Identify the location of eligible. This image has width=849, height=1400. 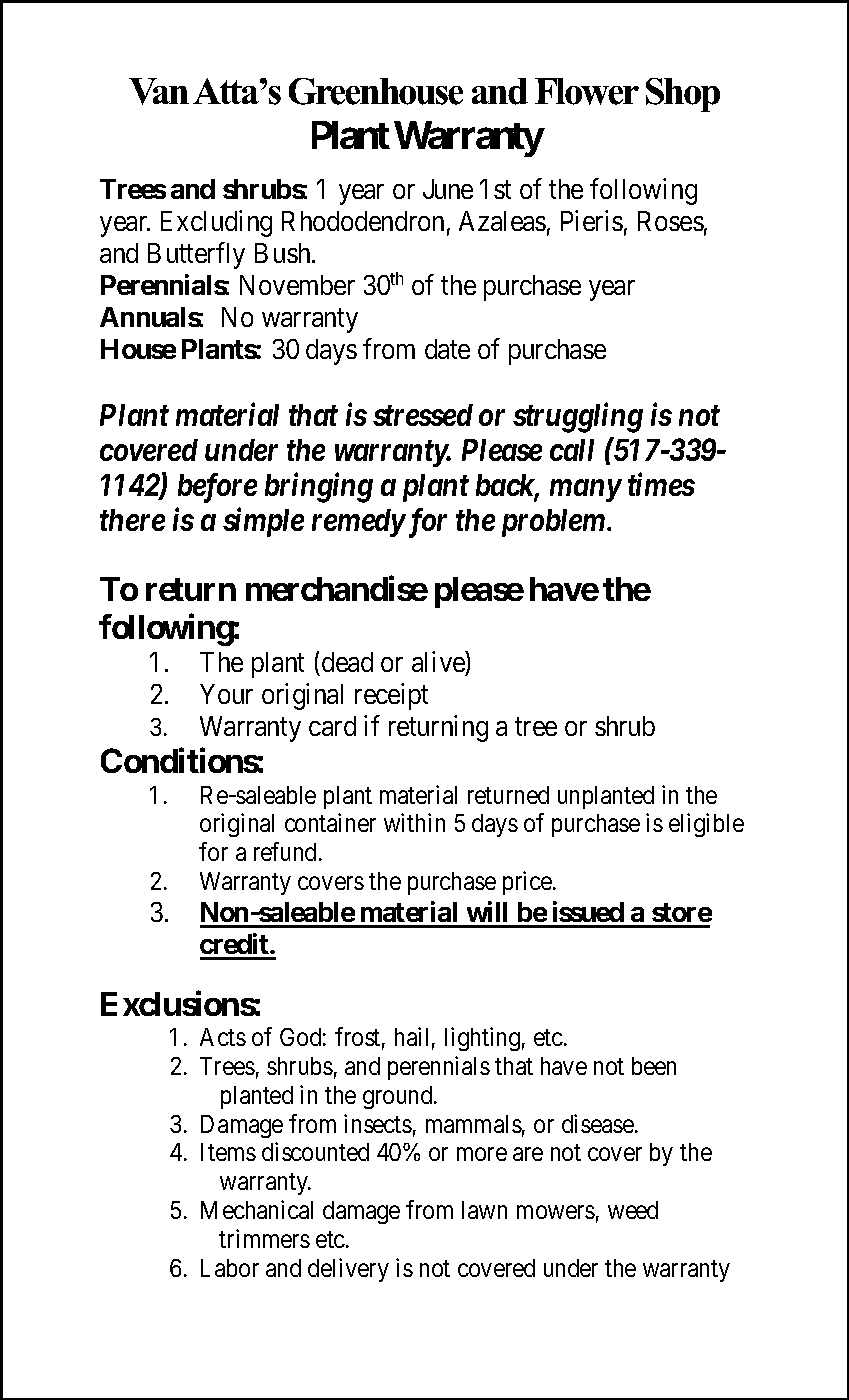
(706, 825).
